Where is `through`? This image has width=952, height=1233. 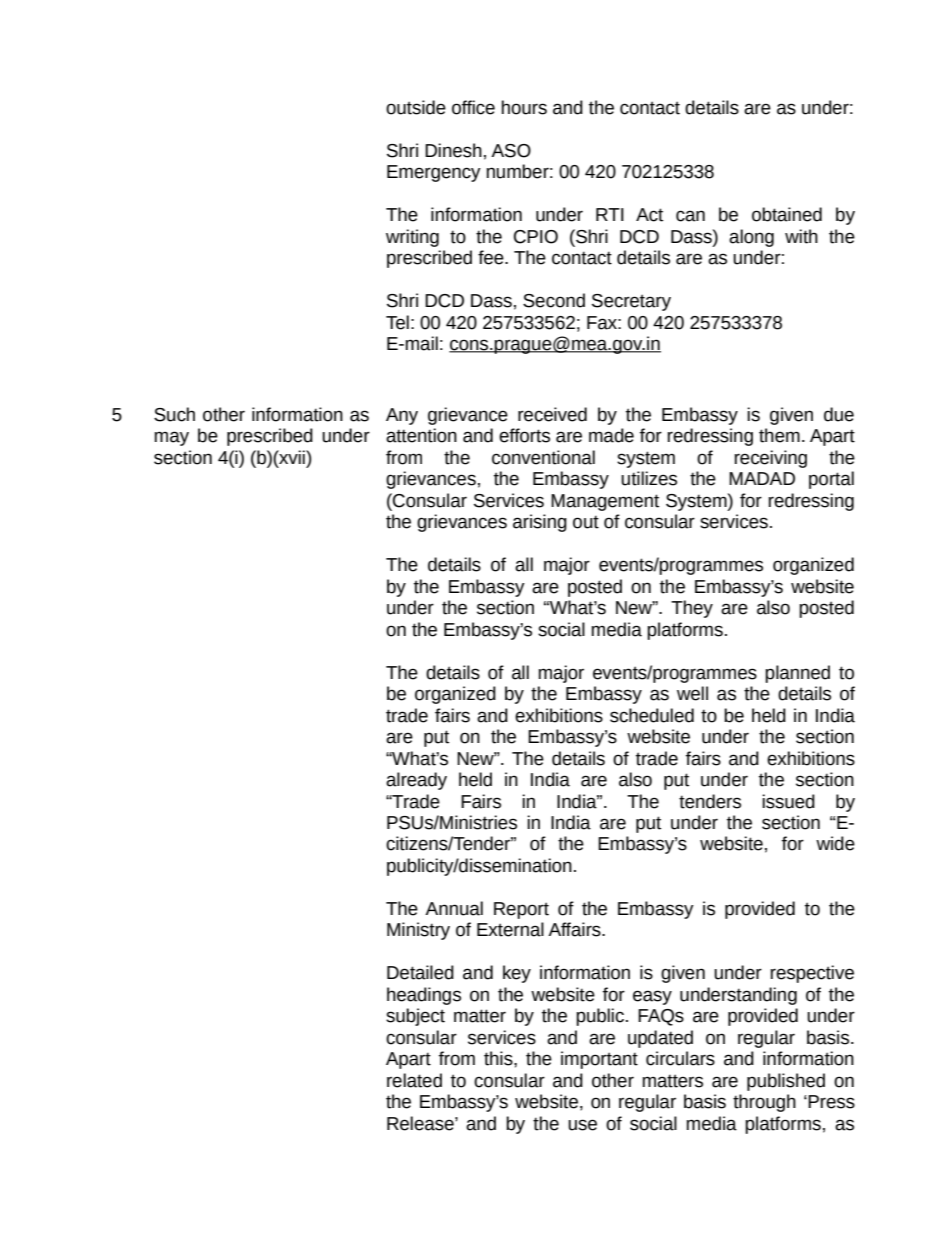 through is located at coordinates (764, 1103).
